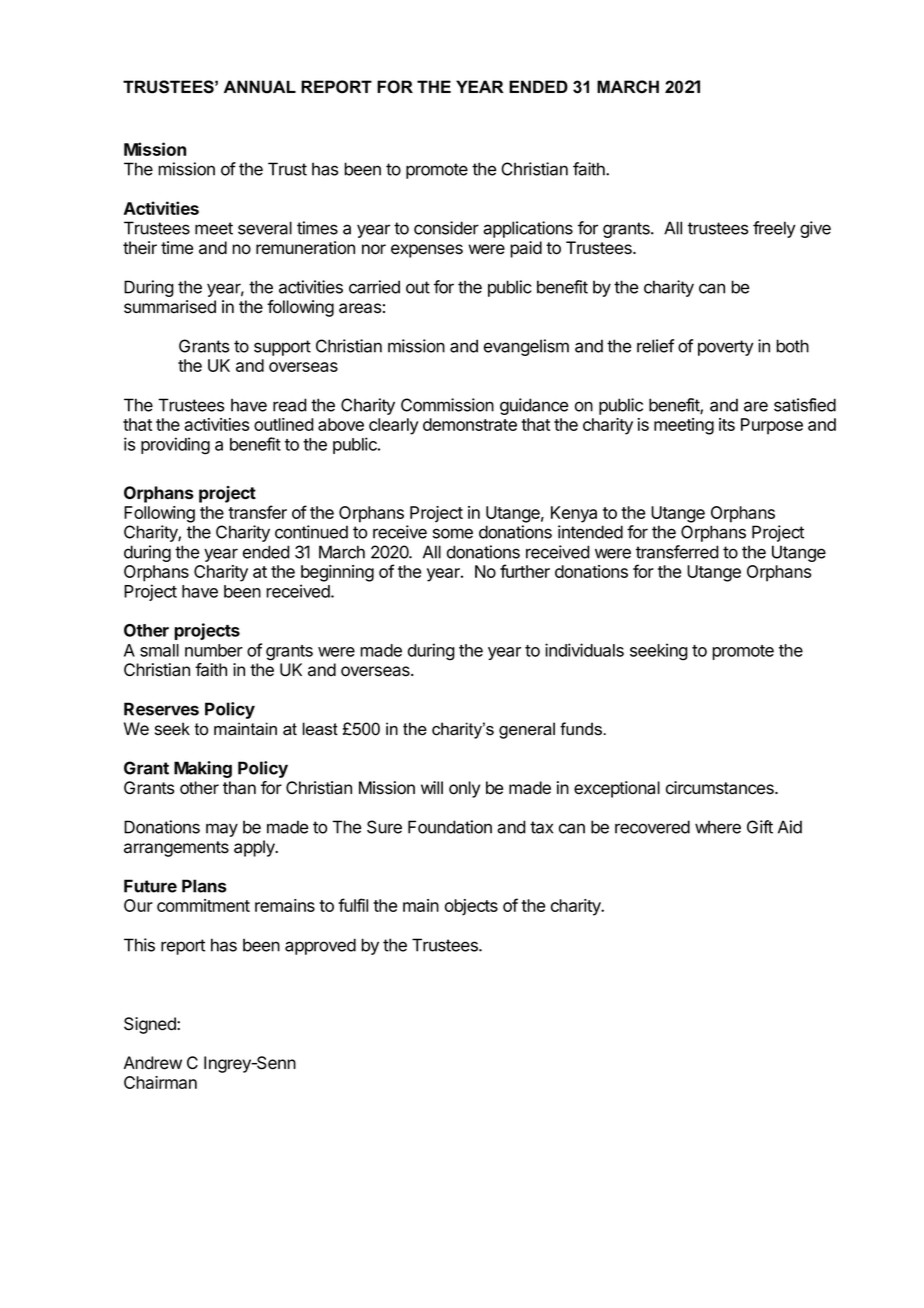 The image size is (924, 1308). What do you see at coordinates (214, 650) in the image?
I see `number` at bounding box center [214, 650].
